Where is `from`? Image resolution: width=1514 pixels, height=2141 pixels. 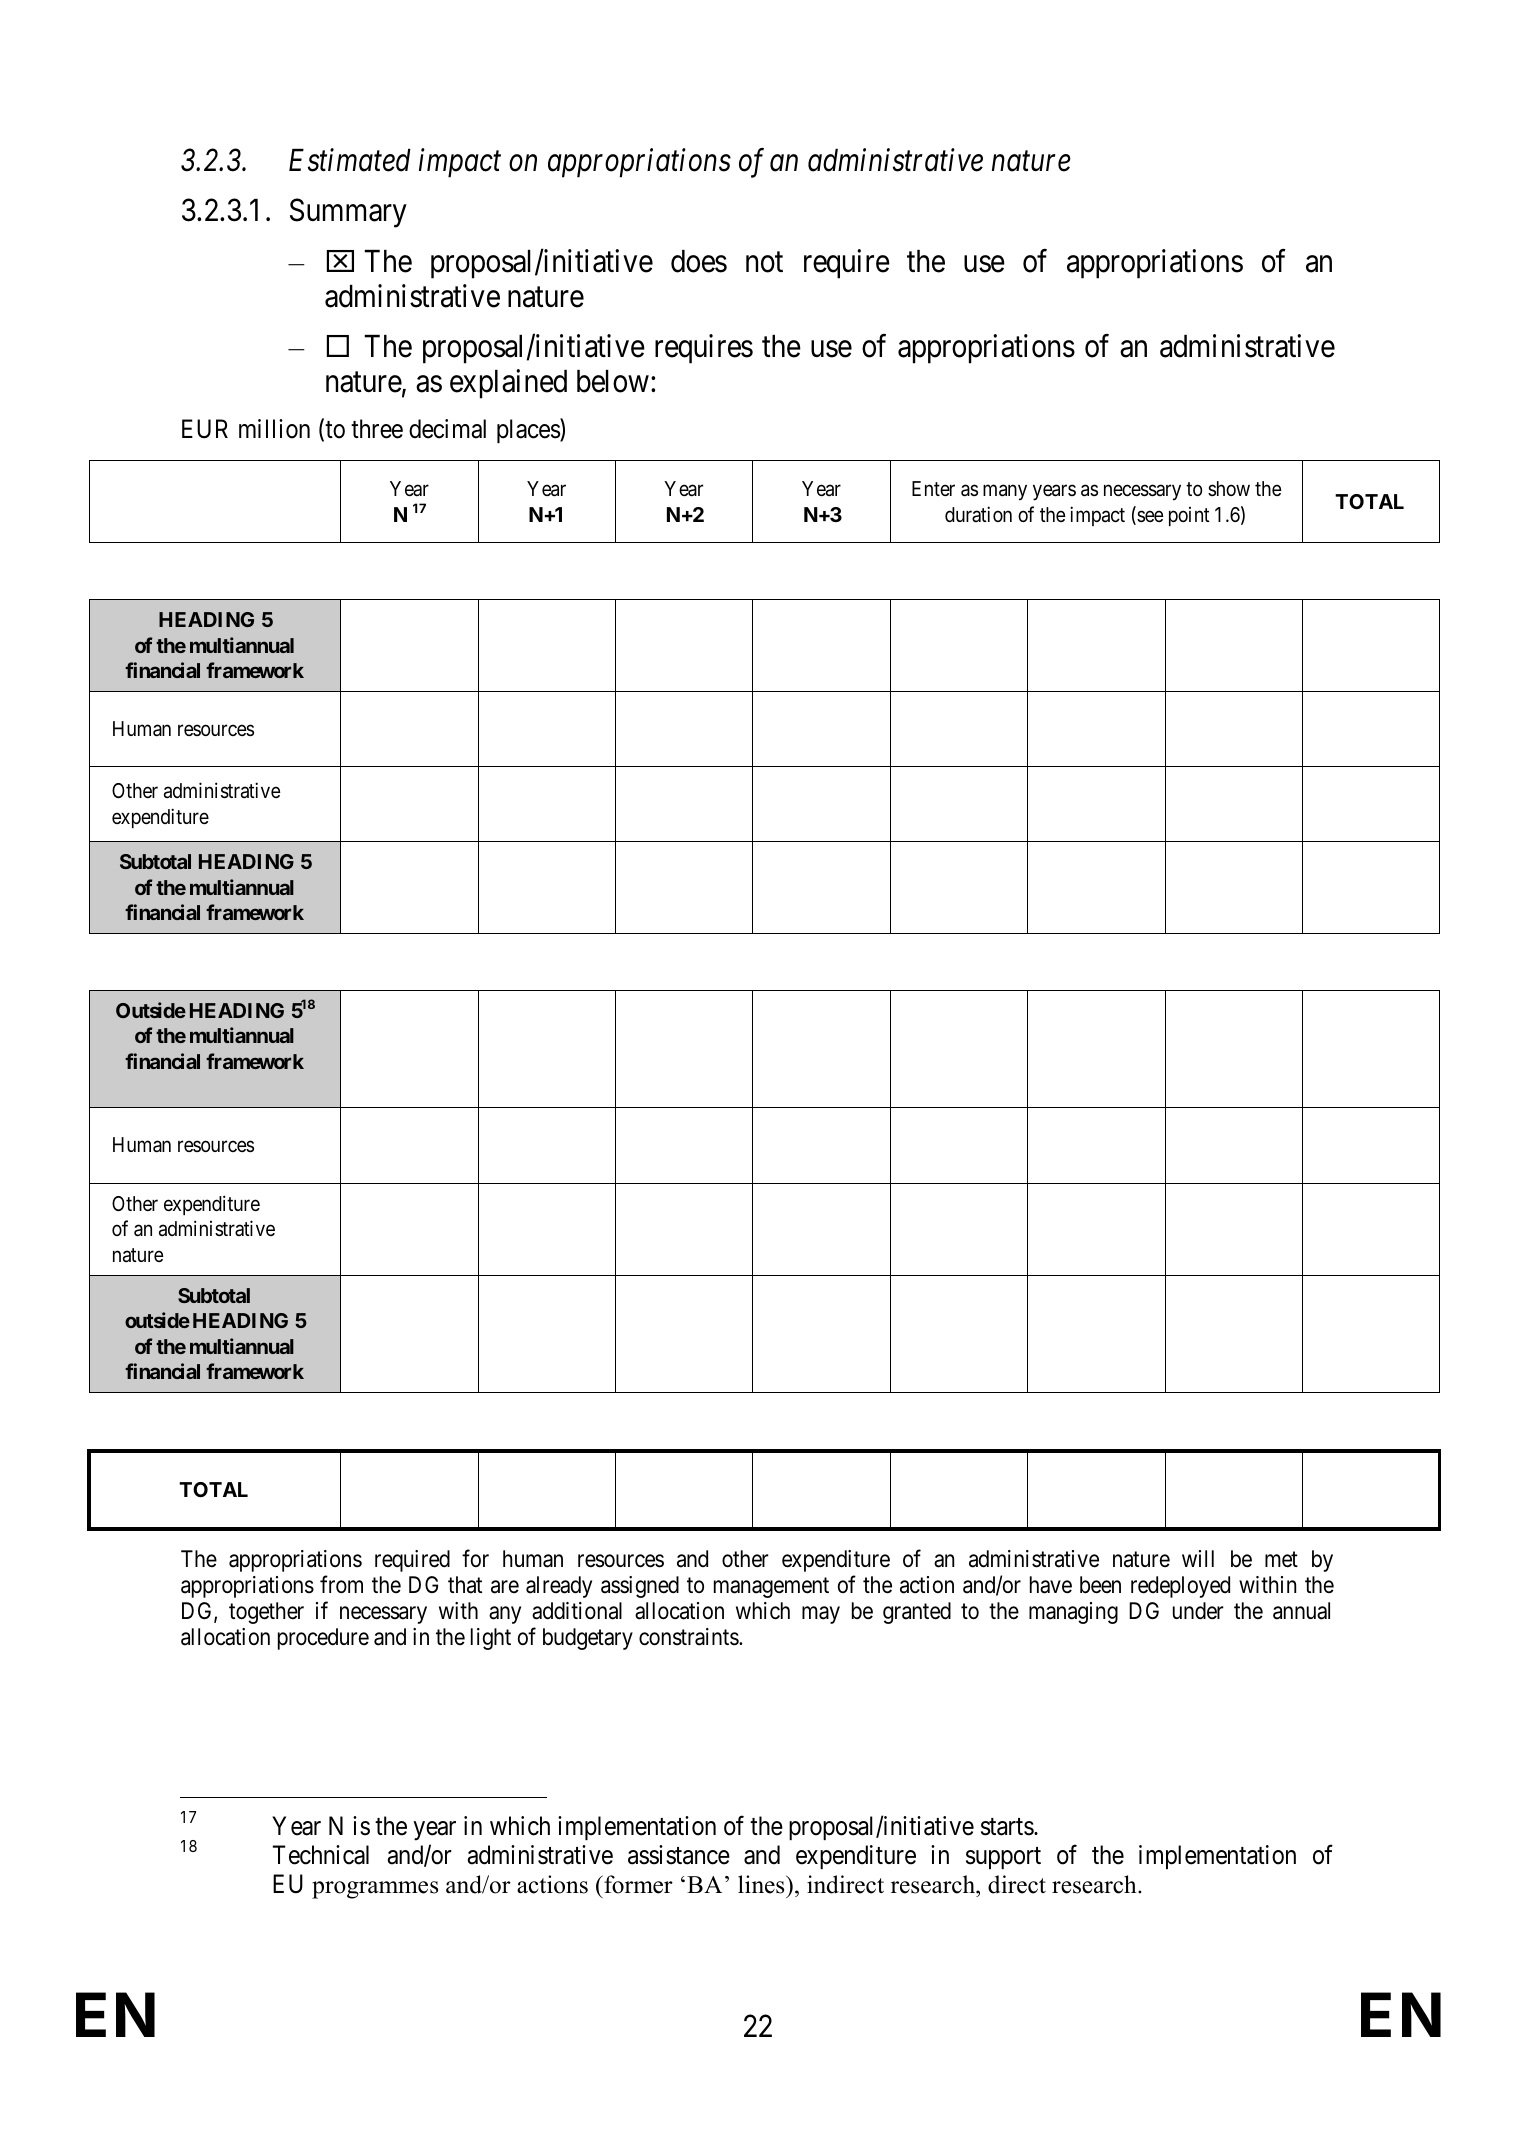 from is located at coordinates (341, 1584).
